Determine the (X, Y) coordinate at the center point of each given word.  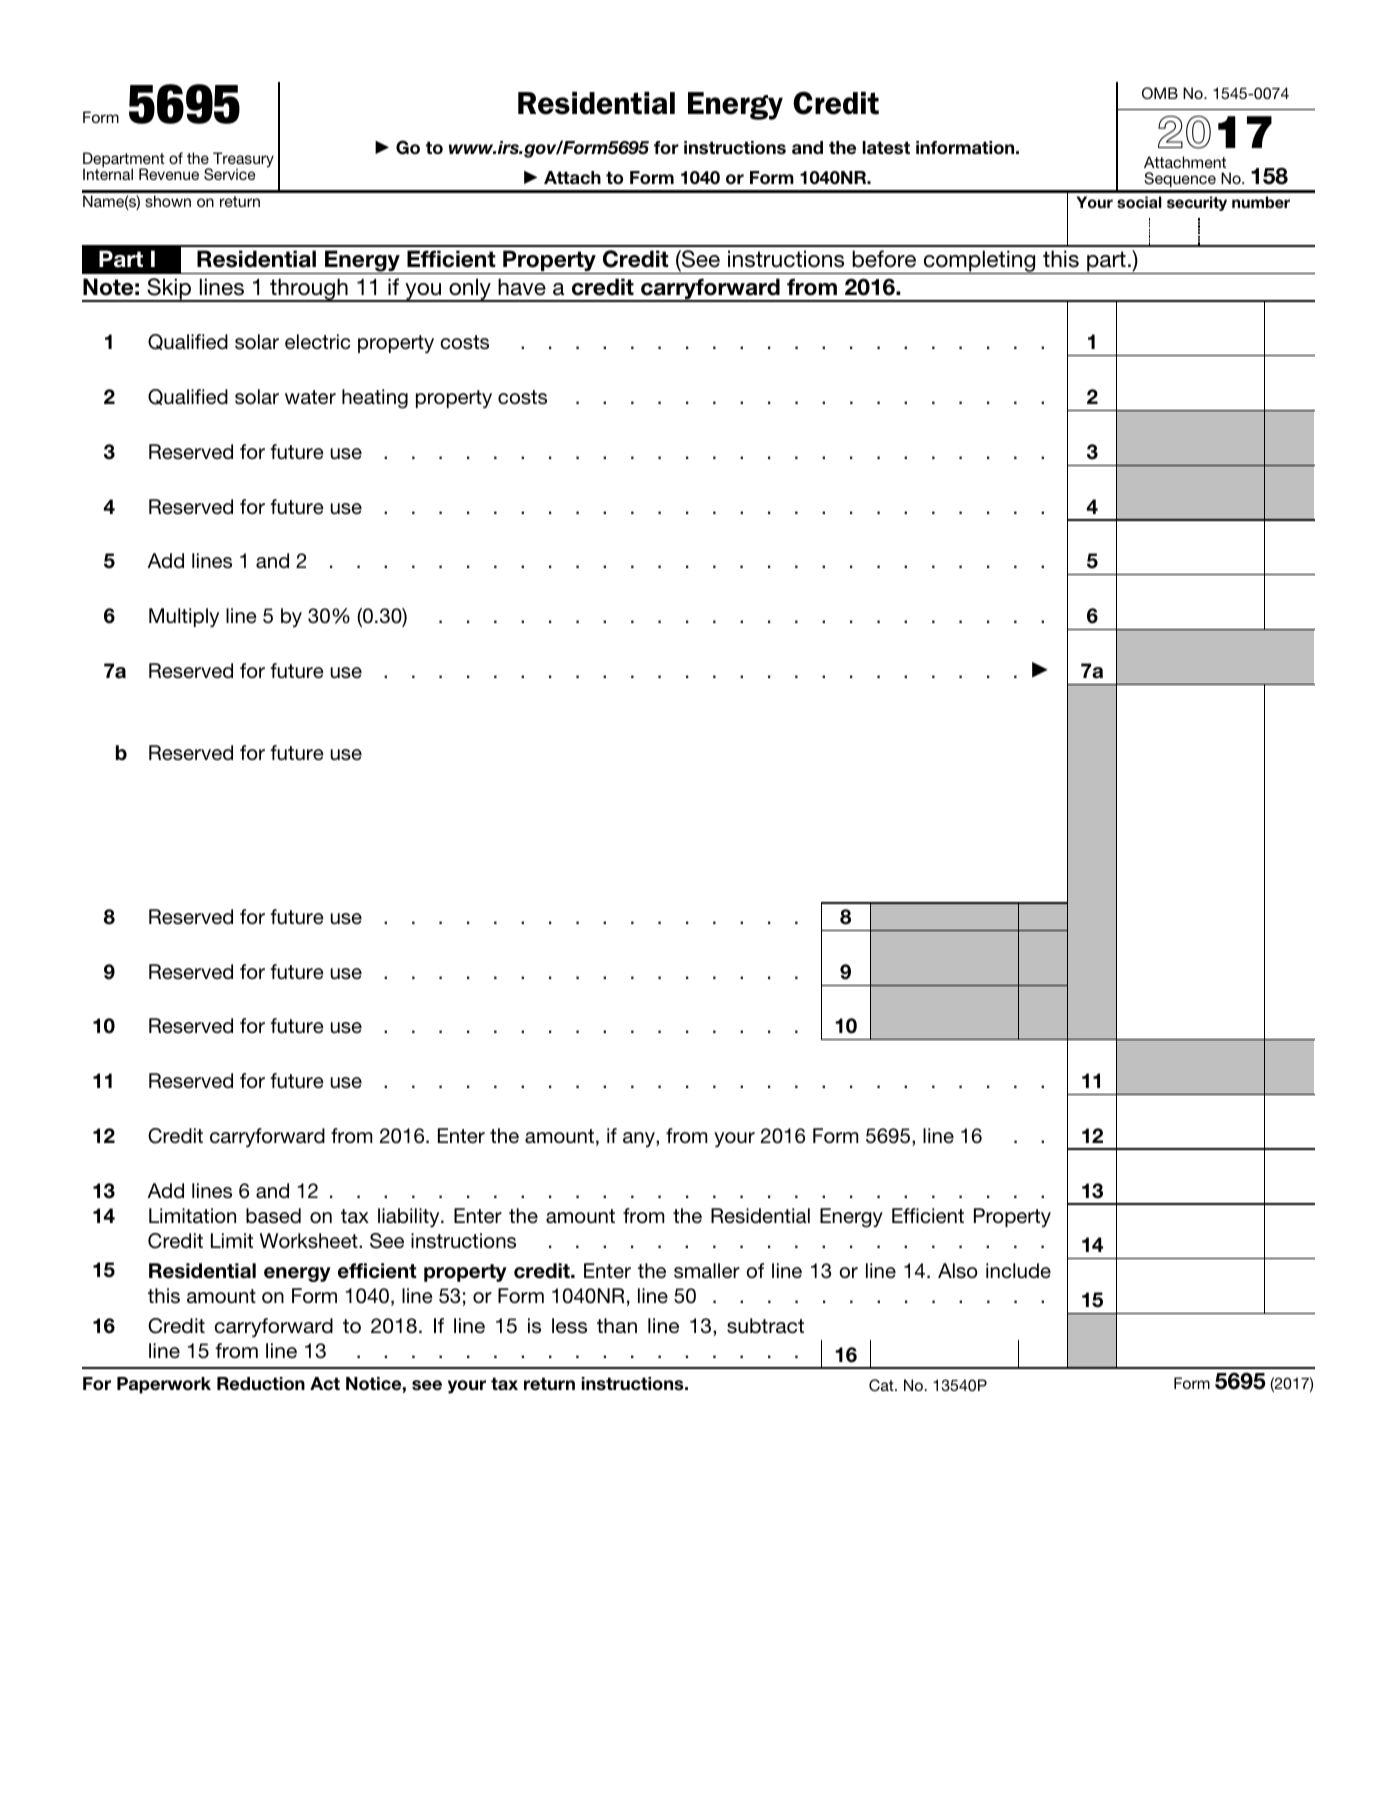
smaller (707, 1271)
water (310, 397)
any (640, 1140)
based (273, 1216)
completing (979, 262)
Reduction (261, 1384)
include (1018, 1271)
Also (958, 1271)
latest (886, 148)
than (617, 1326)
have (522, 287)
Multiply (184, 618)
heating (375, 399)
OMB (1160, 93)
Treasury (242, 161)
